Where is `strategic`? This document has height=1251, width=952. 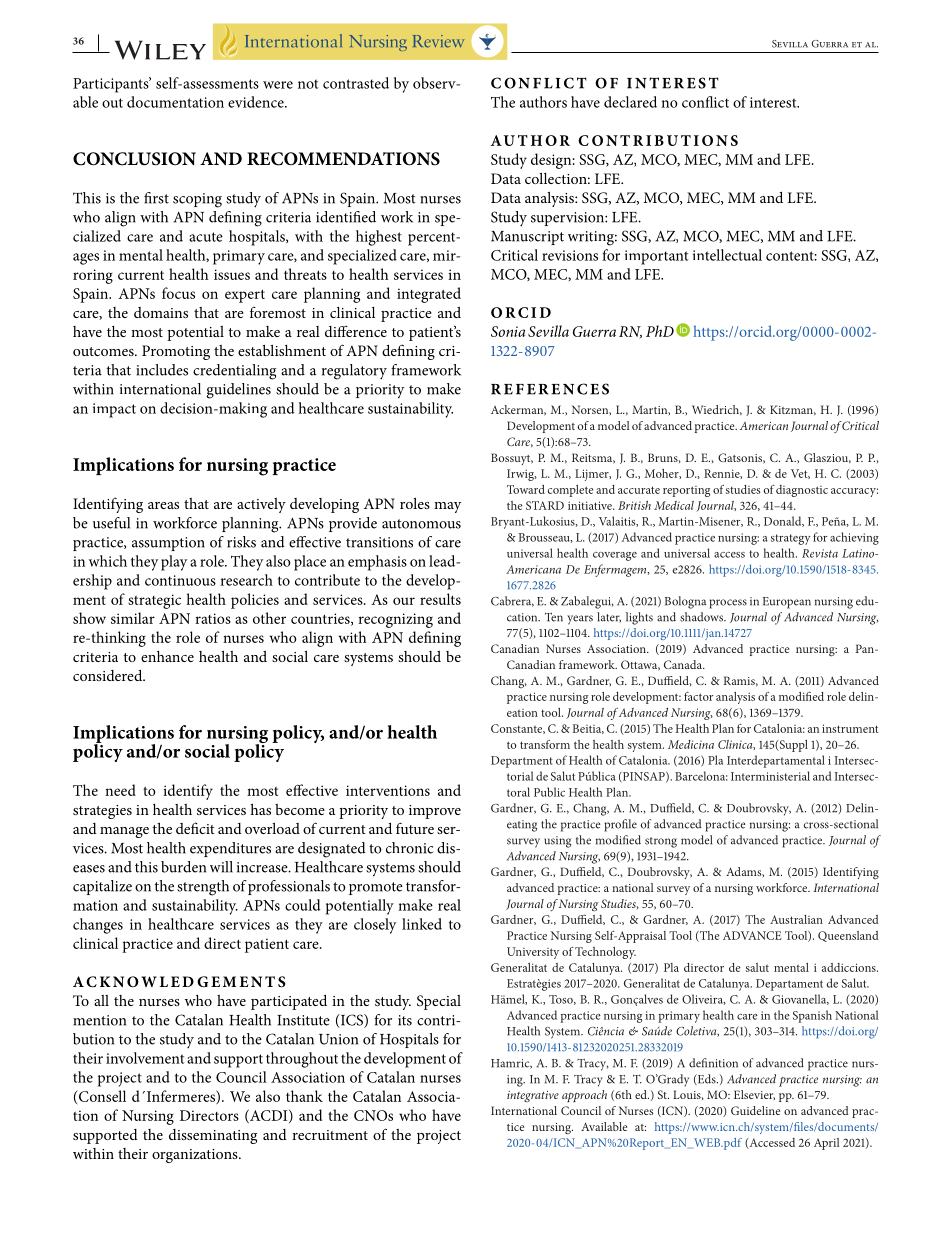
strategic is located at coordinates (154, 601).
